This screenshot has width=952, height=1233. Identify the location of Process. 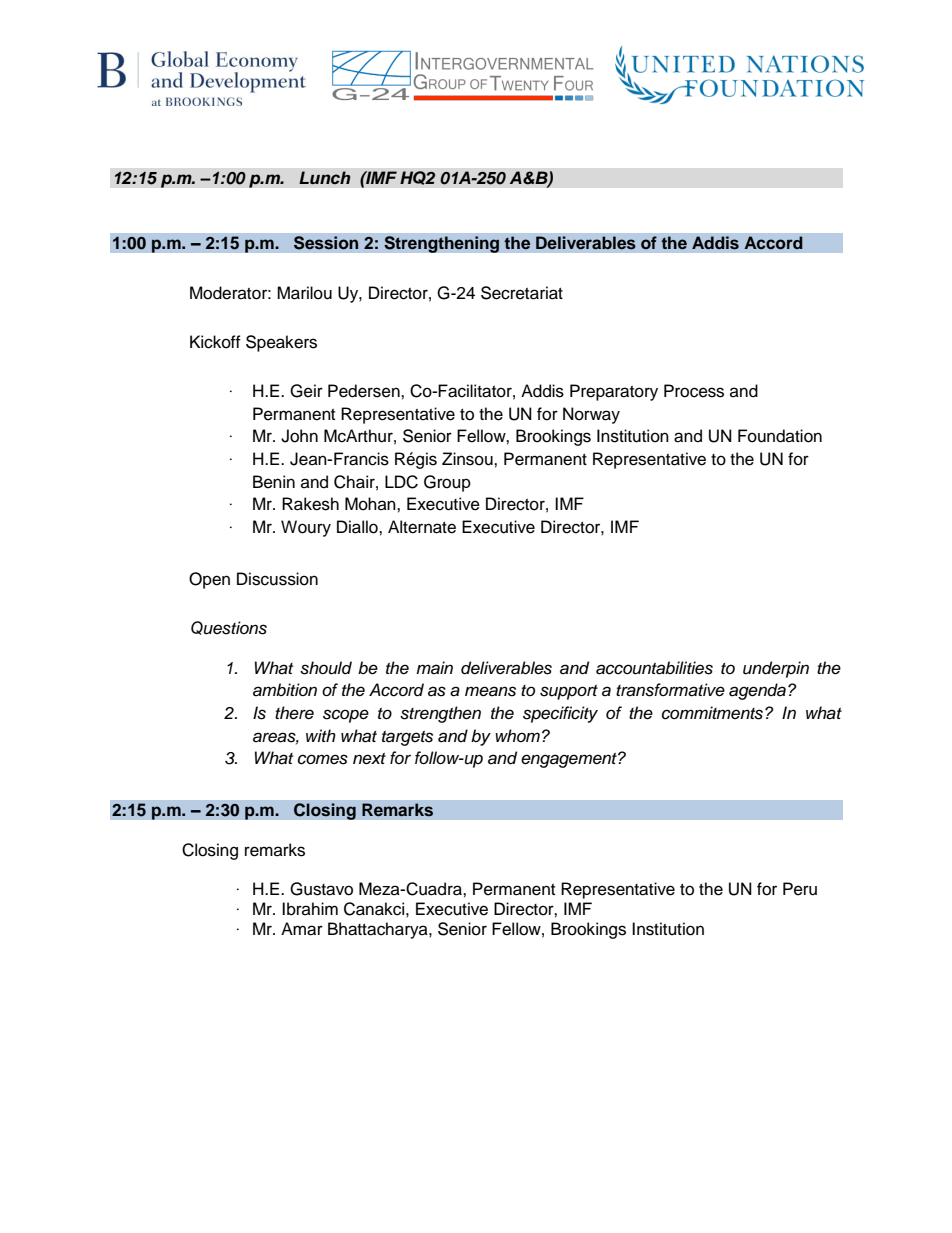
(694, 391).
